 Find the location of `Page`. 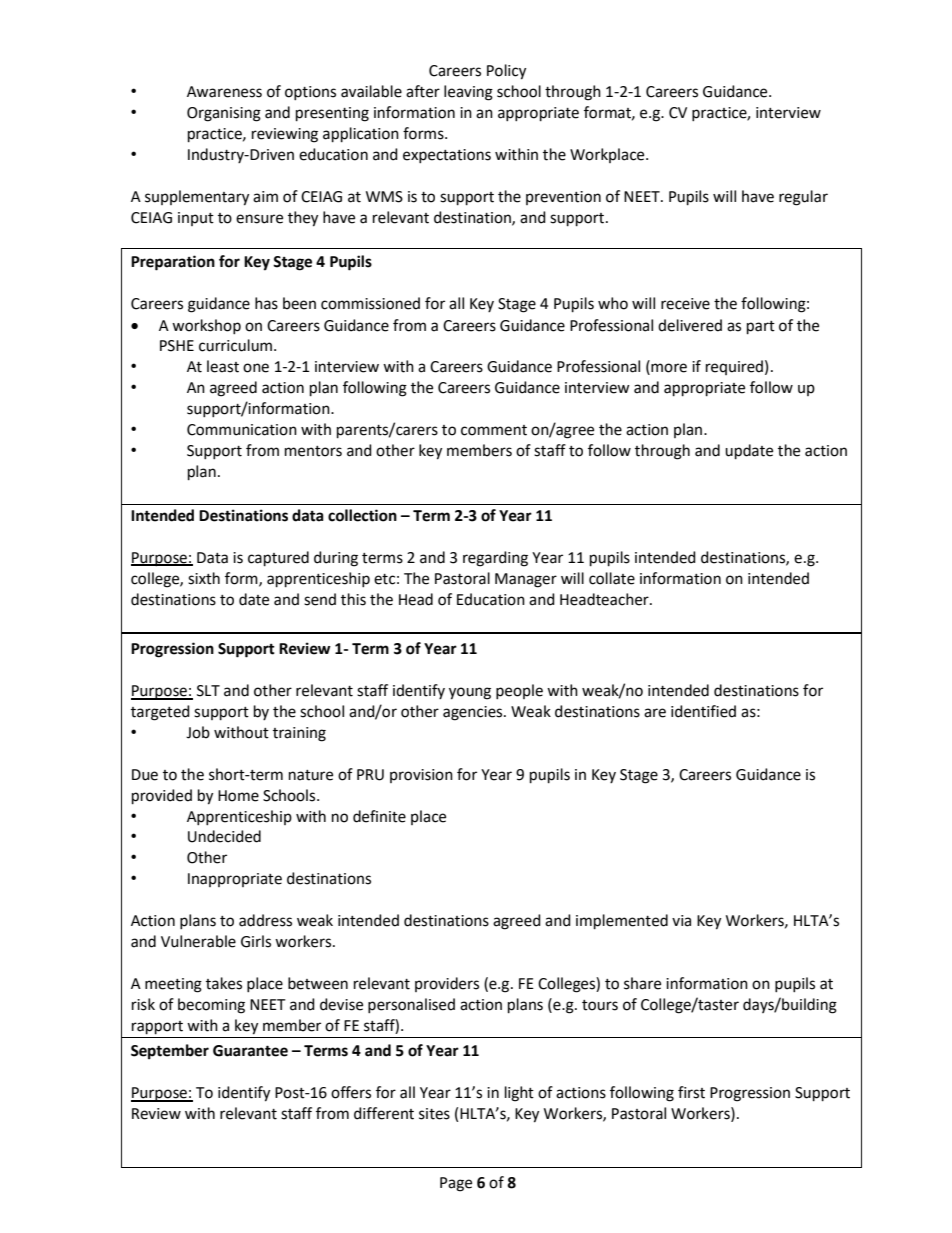

Page is located at coordinates (456, 1184).
